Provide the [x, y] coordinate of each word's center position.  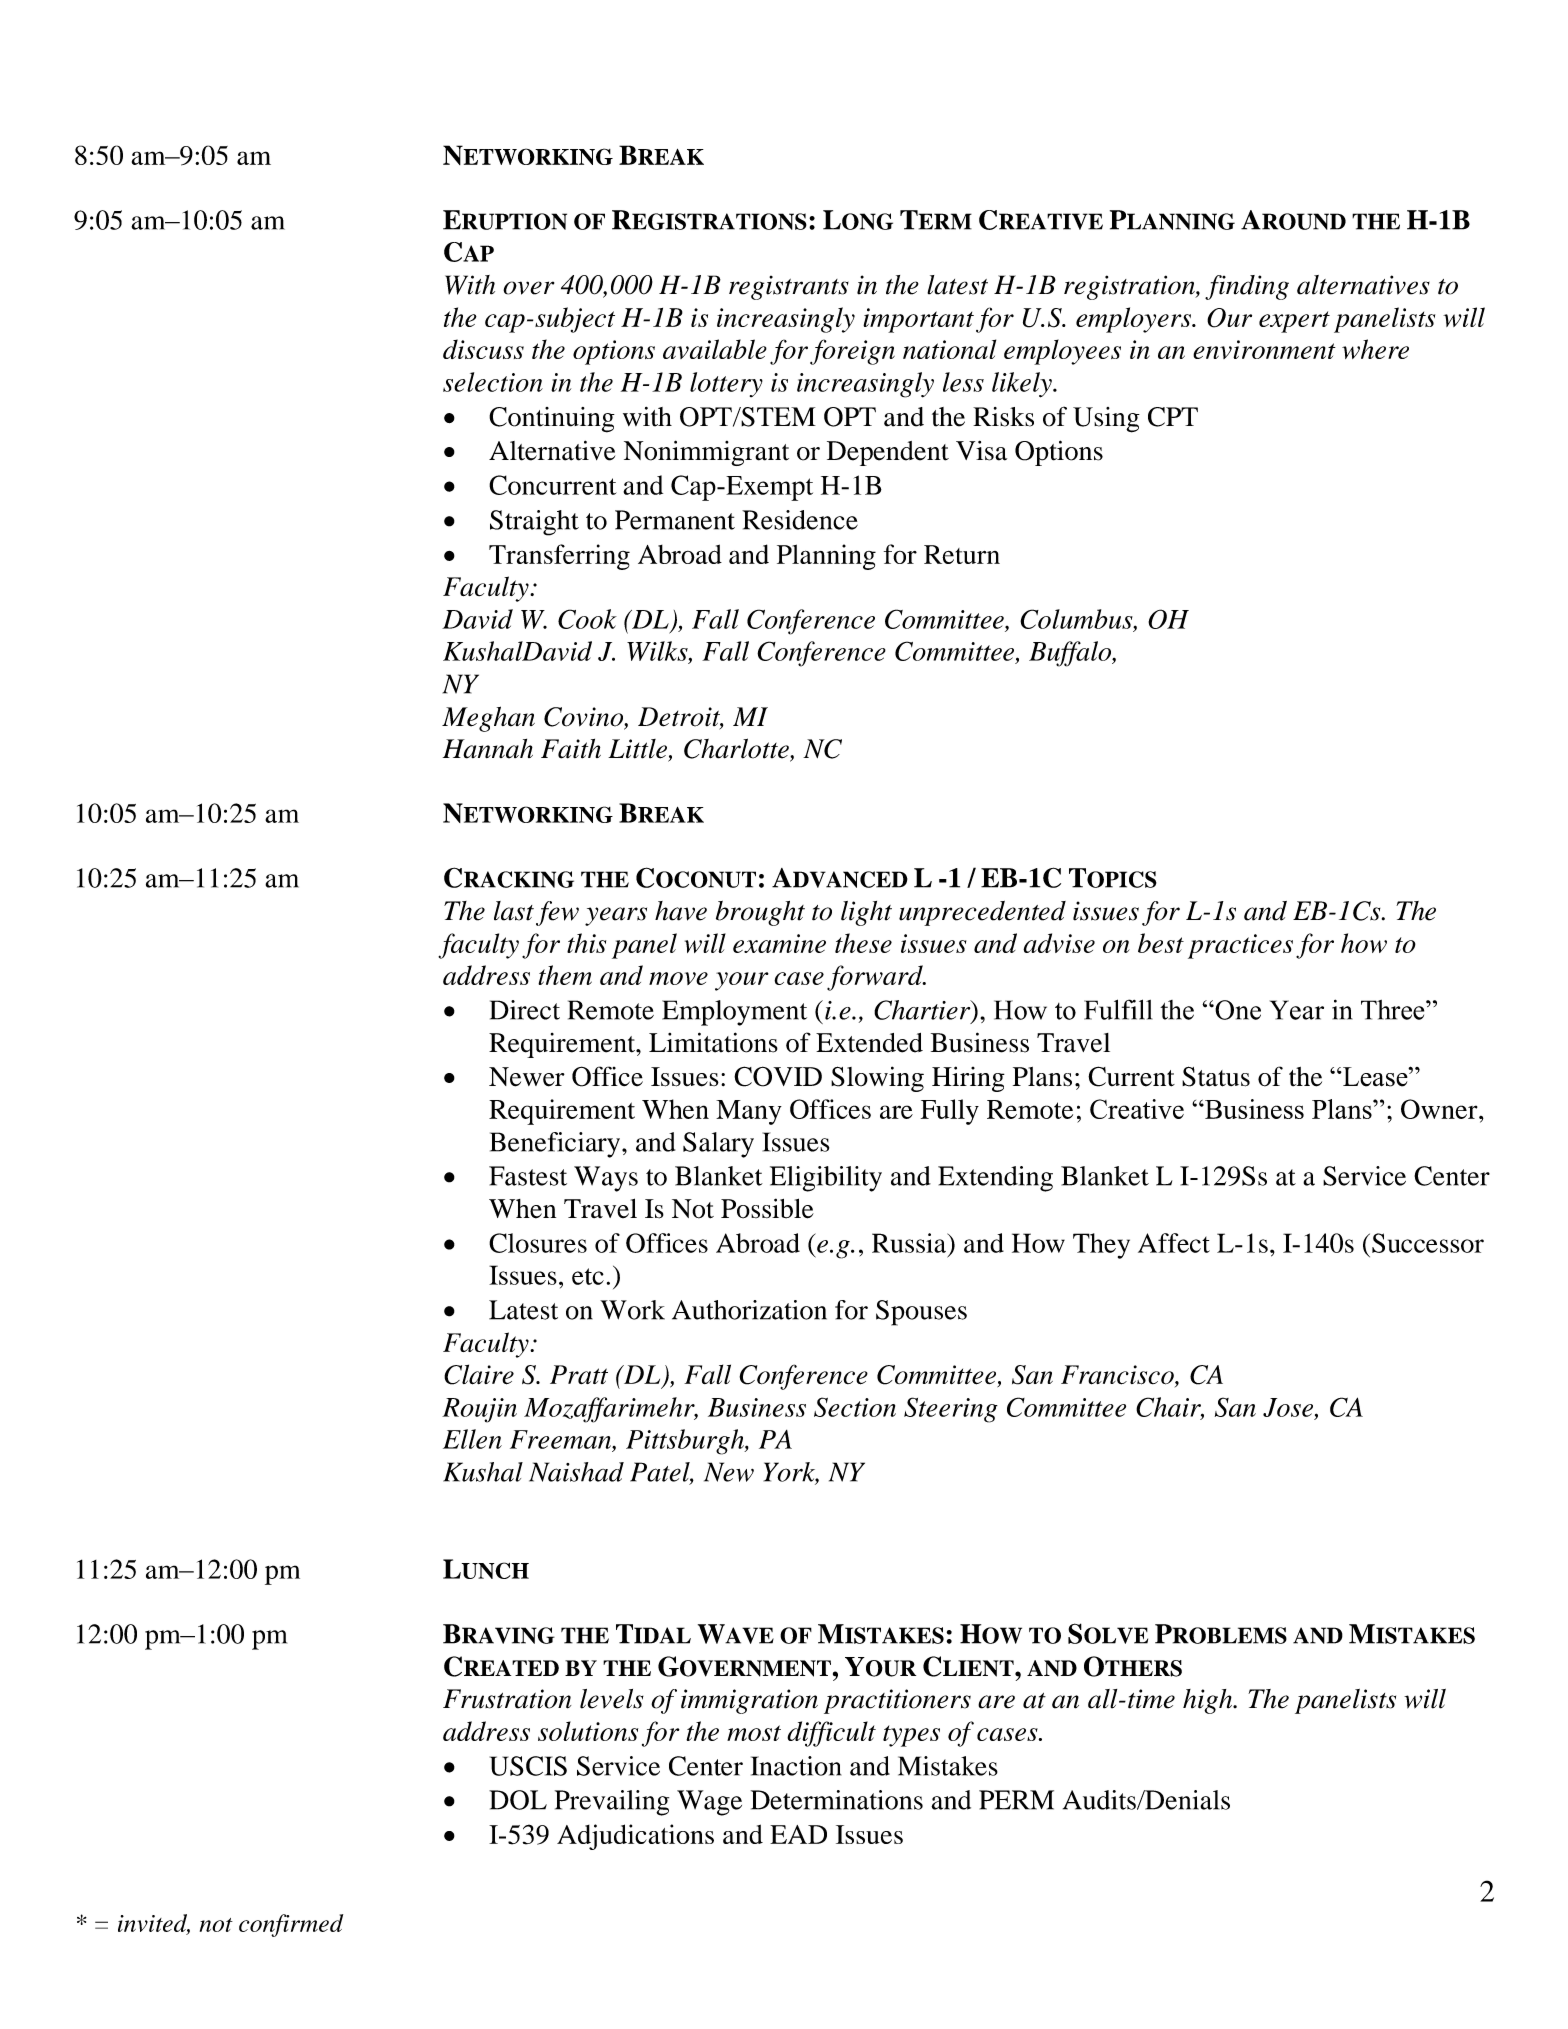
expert [1294, 322]
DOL [518, 1800]
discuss [483, 349]
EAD [798, 1834]
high [1209, 1701]
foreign [852, 352]
